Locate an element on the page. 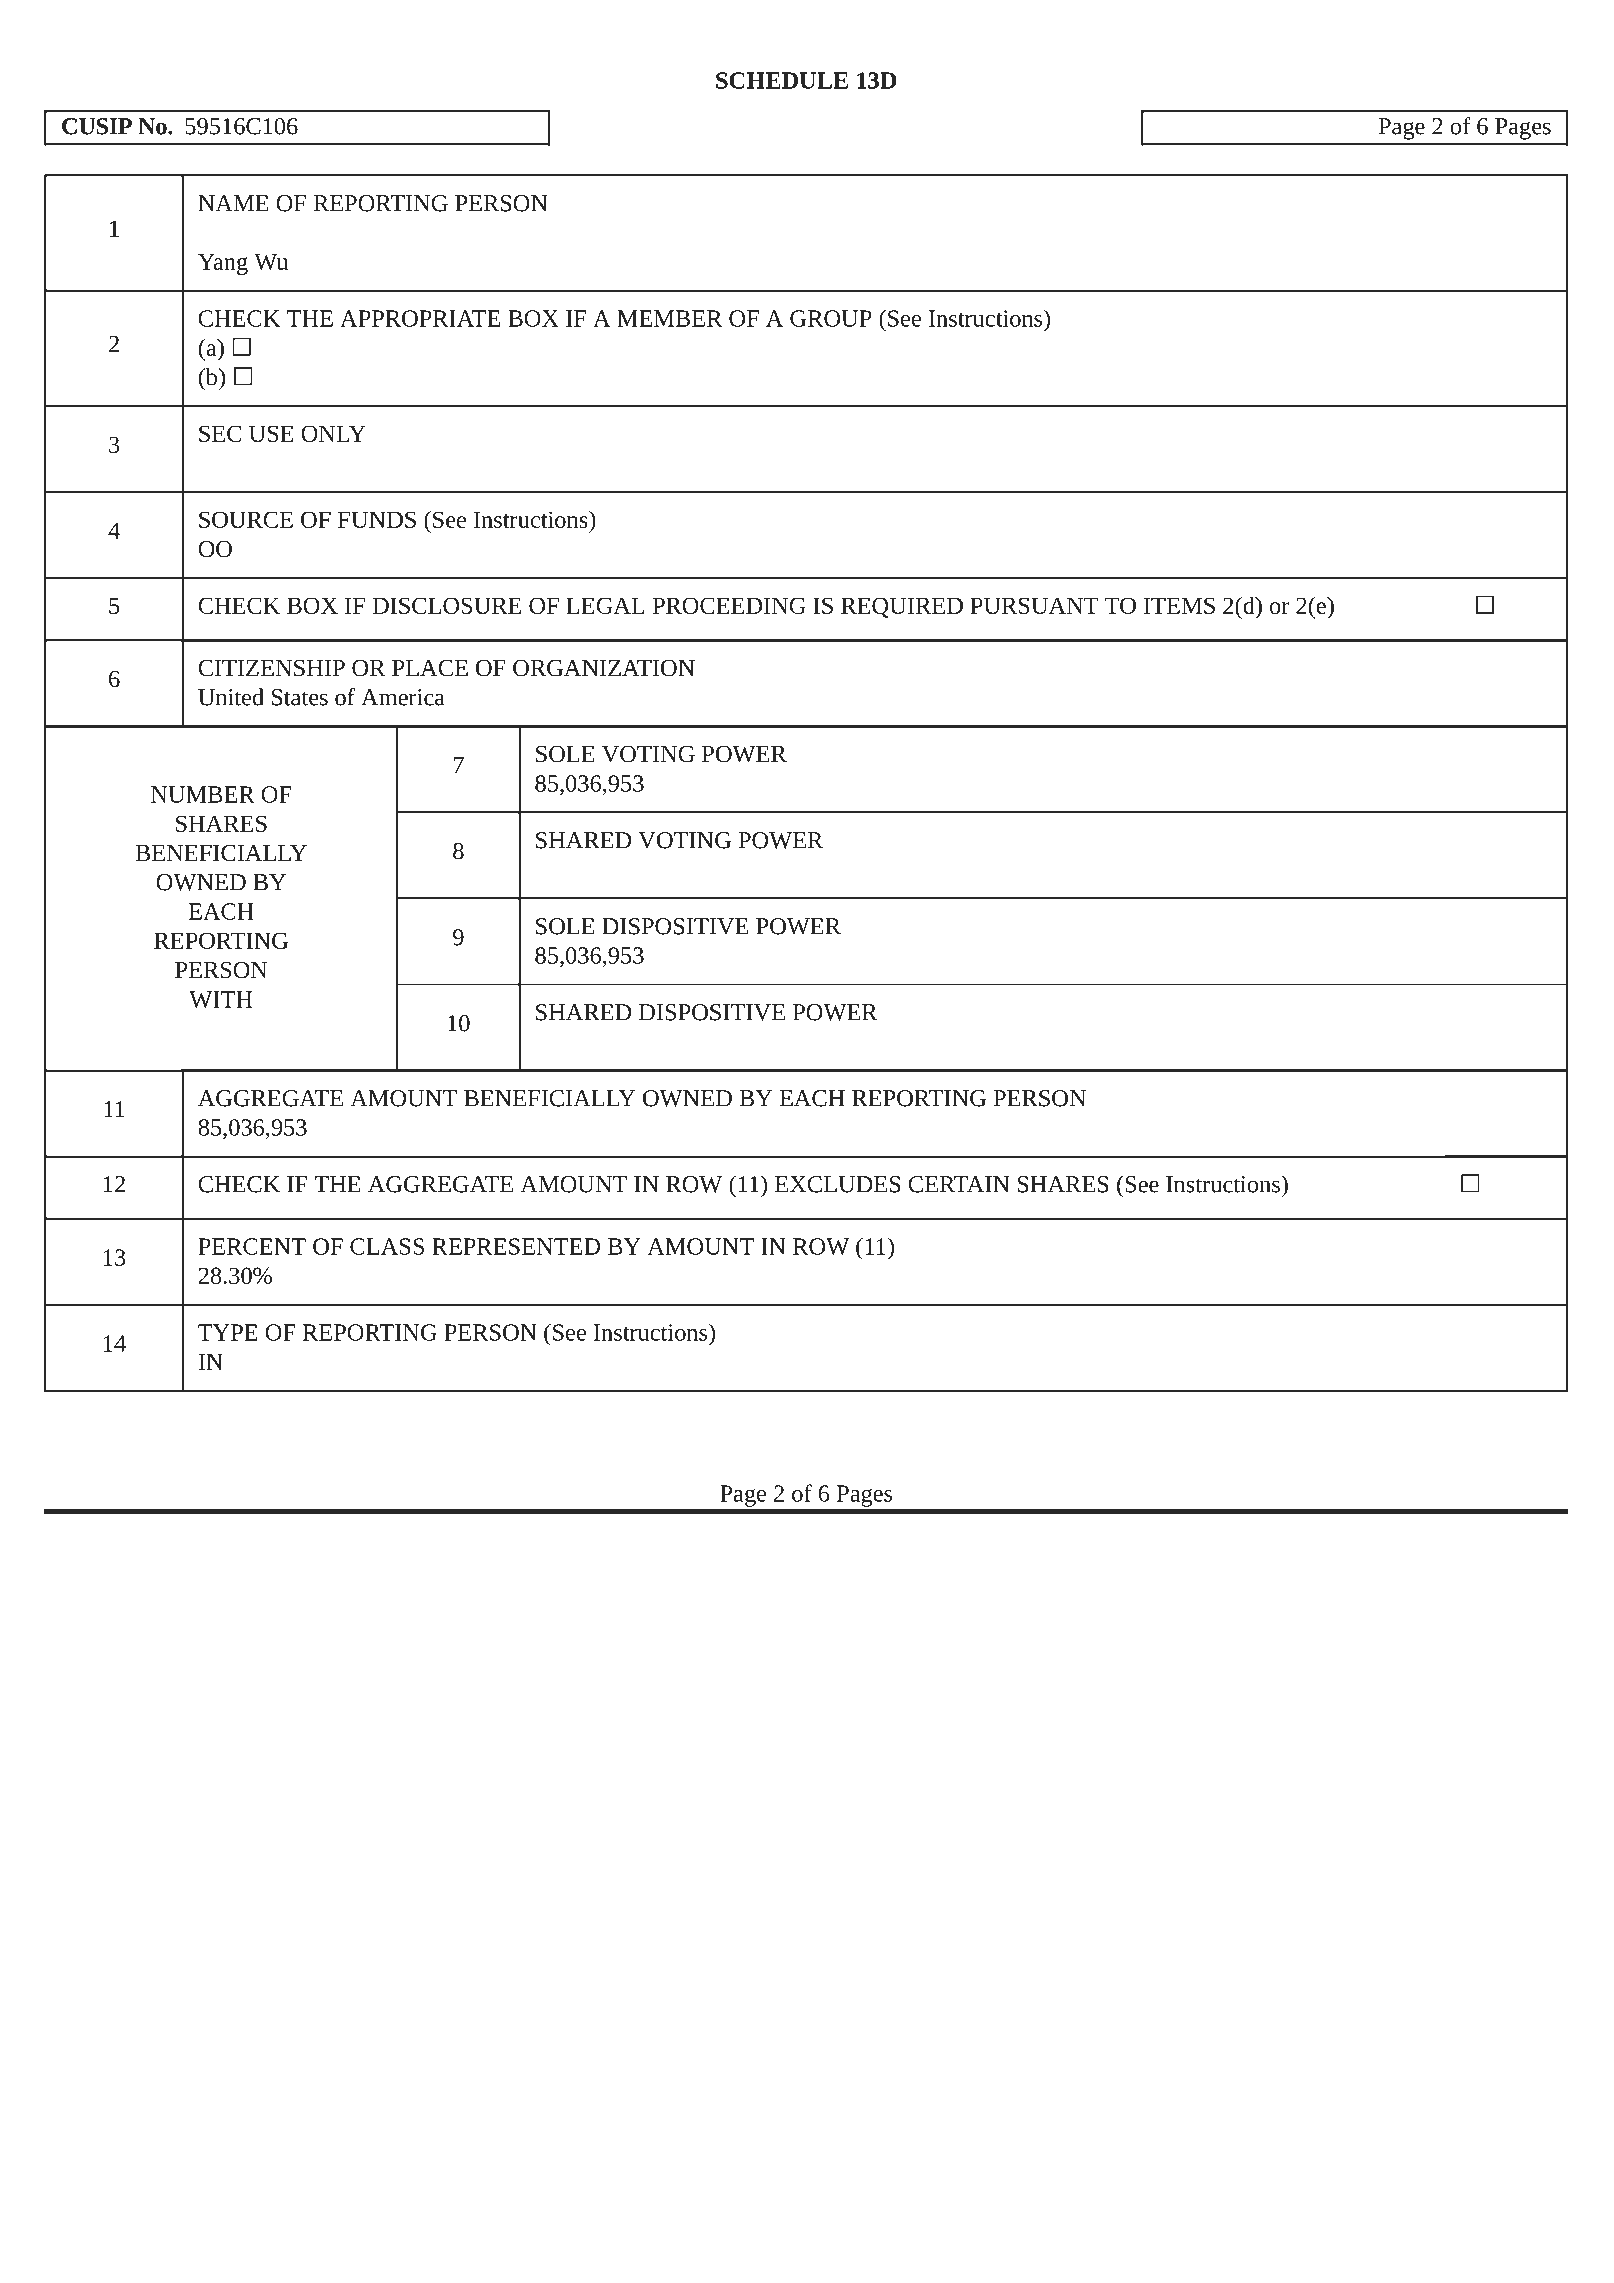 Image resolution: width=1614 pixels, height=2283 pixels. ORGANIZATION is located at coordinates (604, 668).
